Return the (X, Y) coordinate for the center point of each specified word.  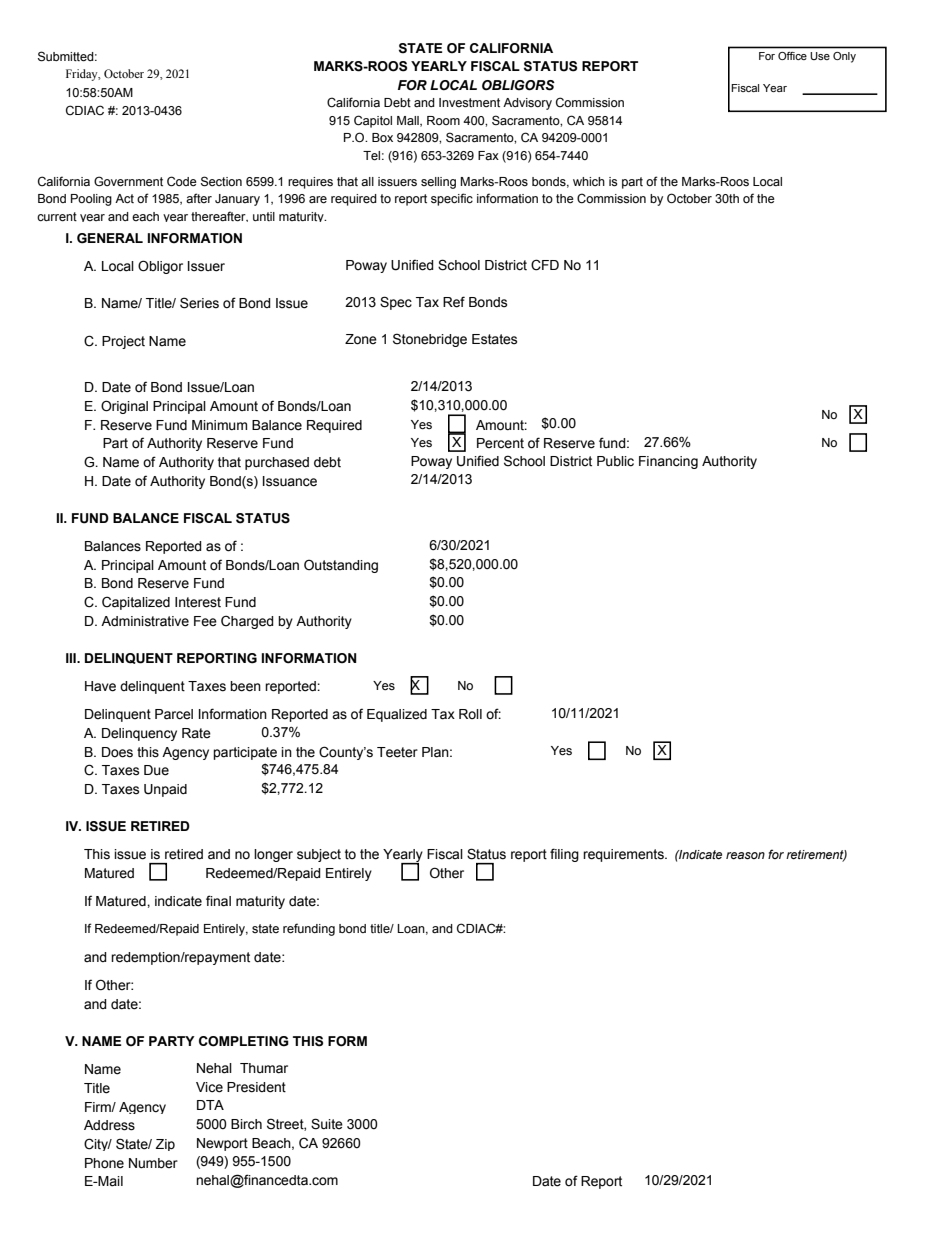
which (589, 181)
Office (792, 56)
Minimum (219, 425)
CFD (545, 265)
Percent (500, 443)
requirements (624, 855)
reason (745, 856)
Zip (165, 1145)
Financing (668, 462)
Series (199, 303)
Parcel (174, 714)
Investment (469, 103)
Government (128, 181)
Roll (470, 714)
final (218, 901)
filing (564, 855)
